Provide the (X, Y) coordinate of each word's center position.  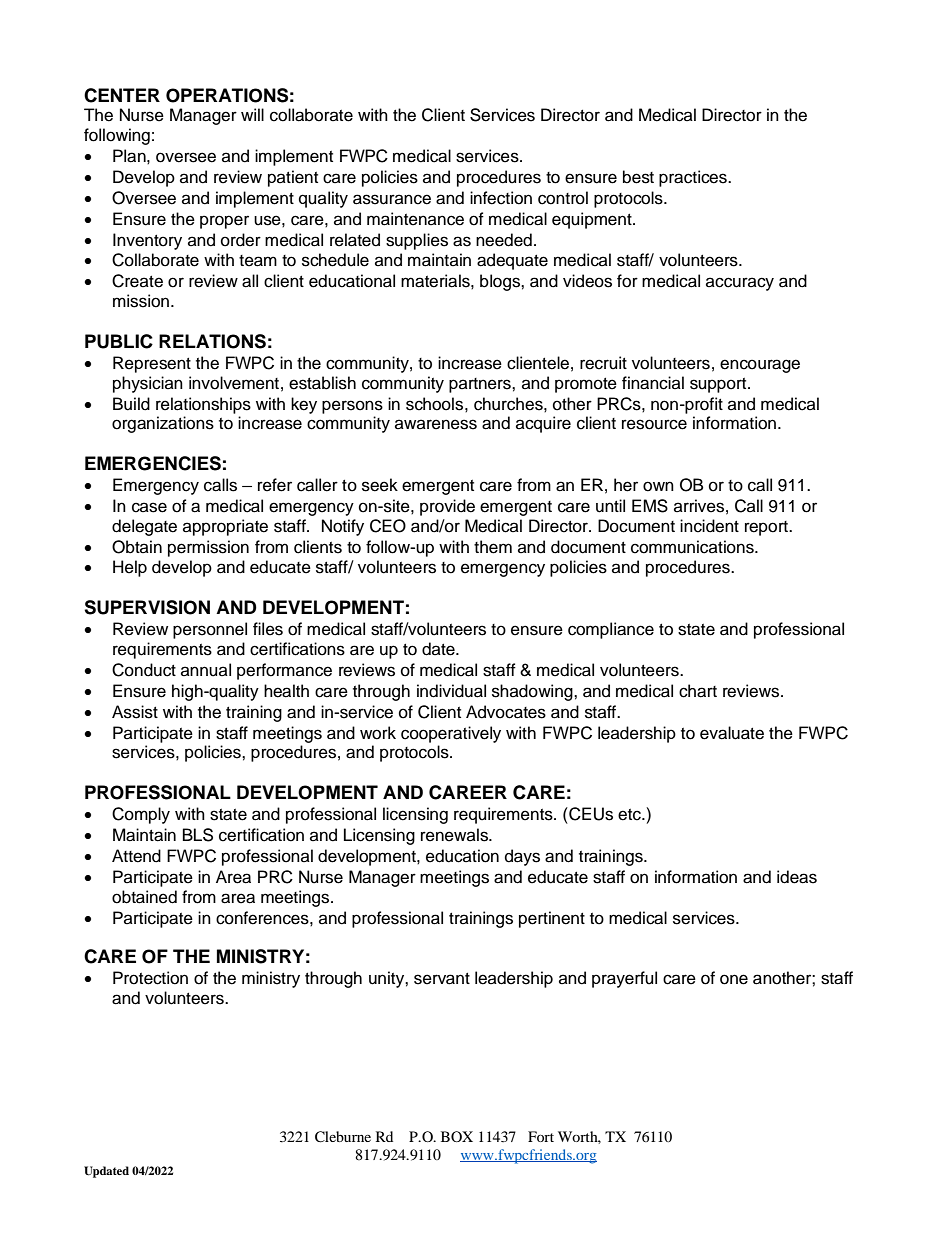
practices (694, 178)
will (252, 114)
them (493, 547)
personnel (210, 630)
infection (501, 198)
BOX (457, 1136)
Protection (150, 978)
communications (693, 547)
